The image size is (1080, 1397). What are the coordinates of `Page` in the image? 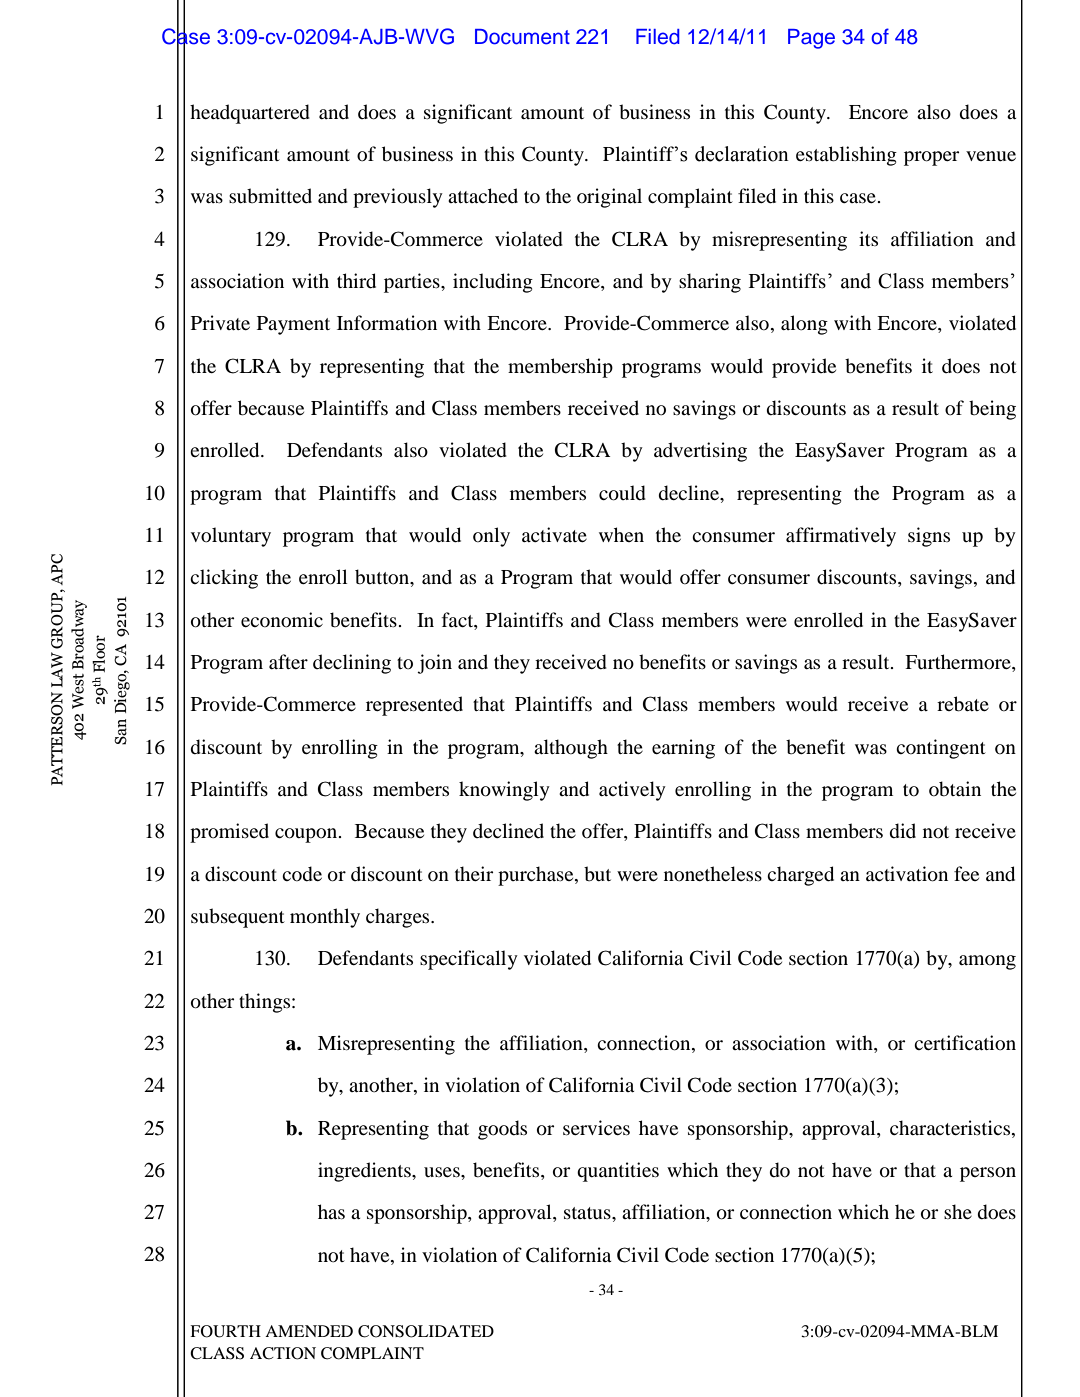 It's located at (811, 39).
